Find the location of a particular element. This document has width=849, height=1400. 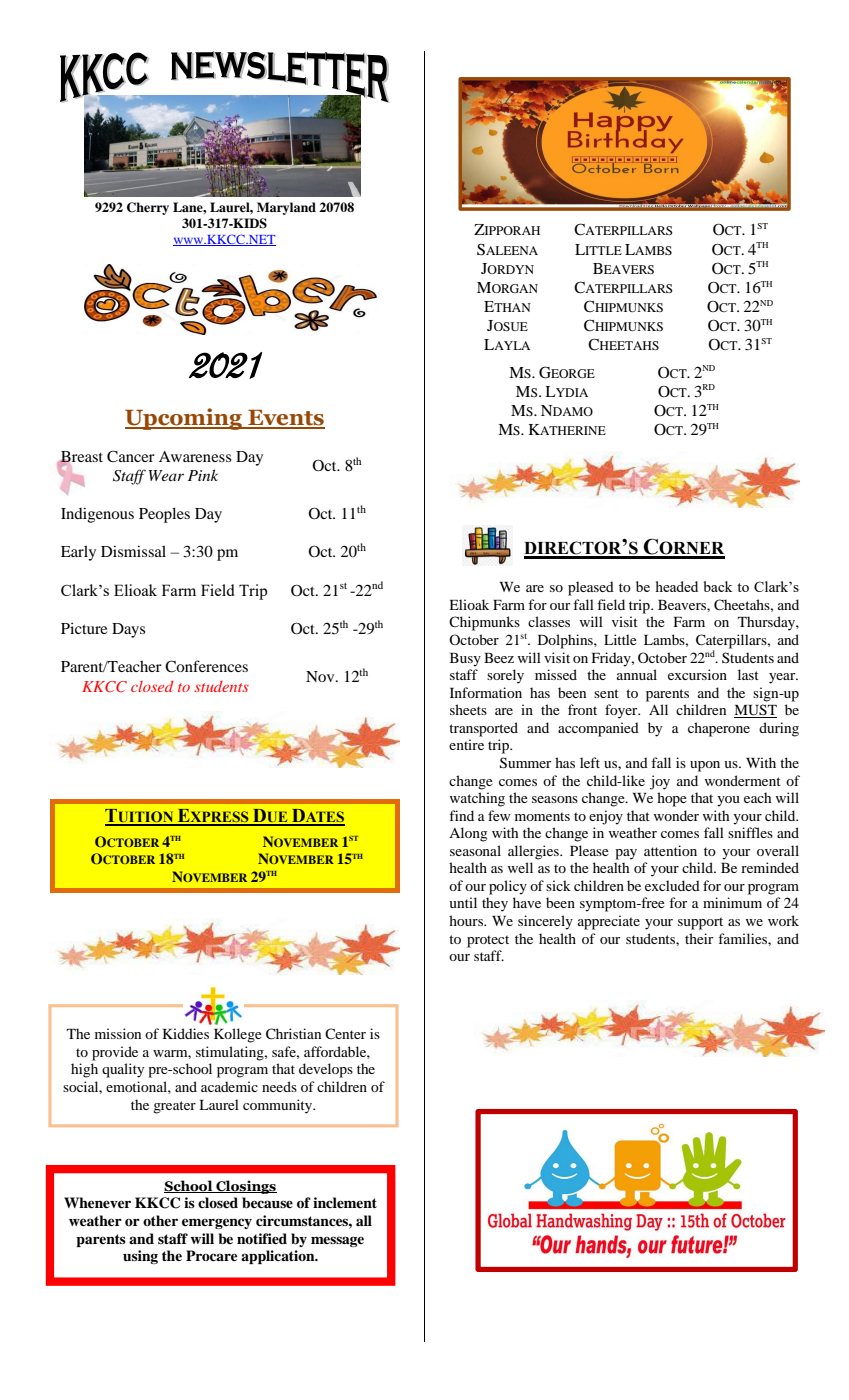

other is located at coordinates (160, 1220).
